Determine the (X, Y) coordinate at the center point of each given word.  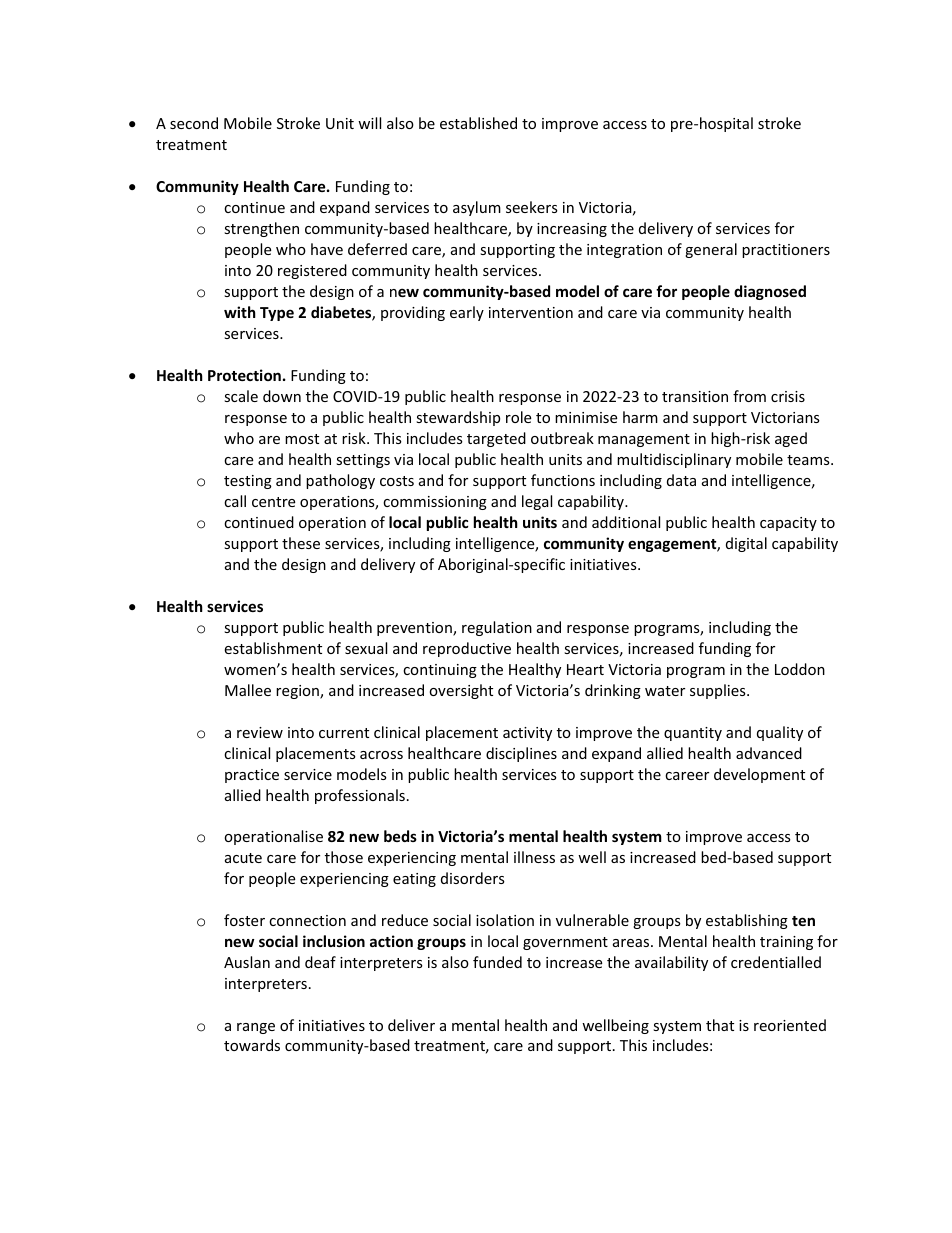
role (518, 417)
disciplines (521, 754)
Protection (244, 375)
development (759, 775)
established (478, 123)
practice (252, 776)
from (749, 396)
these (301, 543)
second (194, 123)
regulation (497, 628)
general (711, 250)
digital (746, 544)
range (256, 1028)
